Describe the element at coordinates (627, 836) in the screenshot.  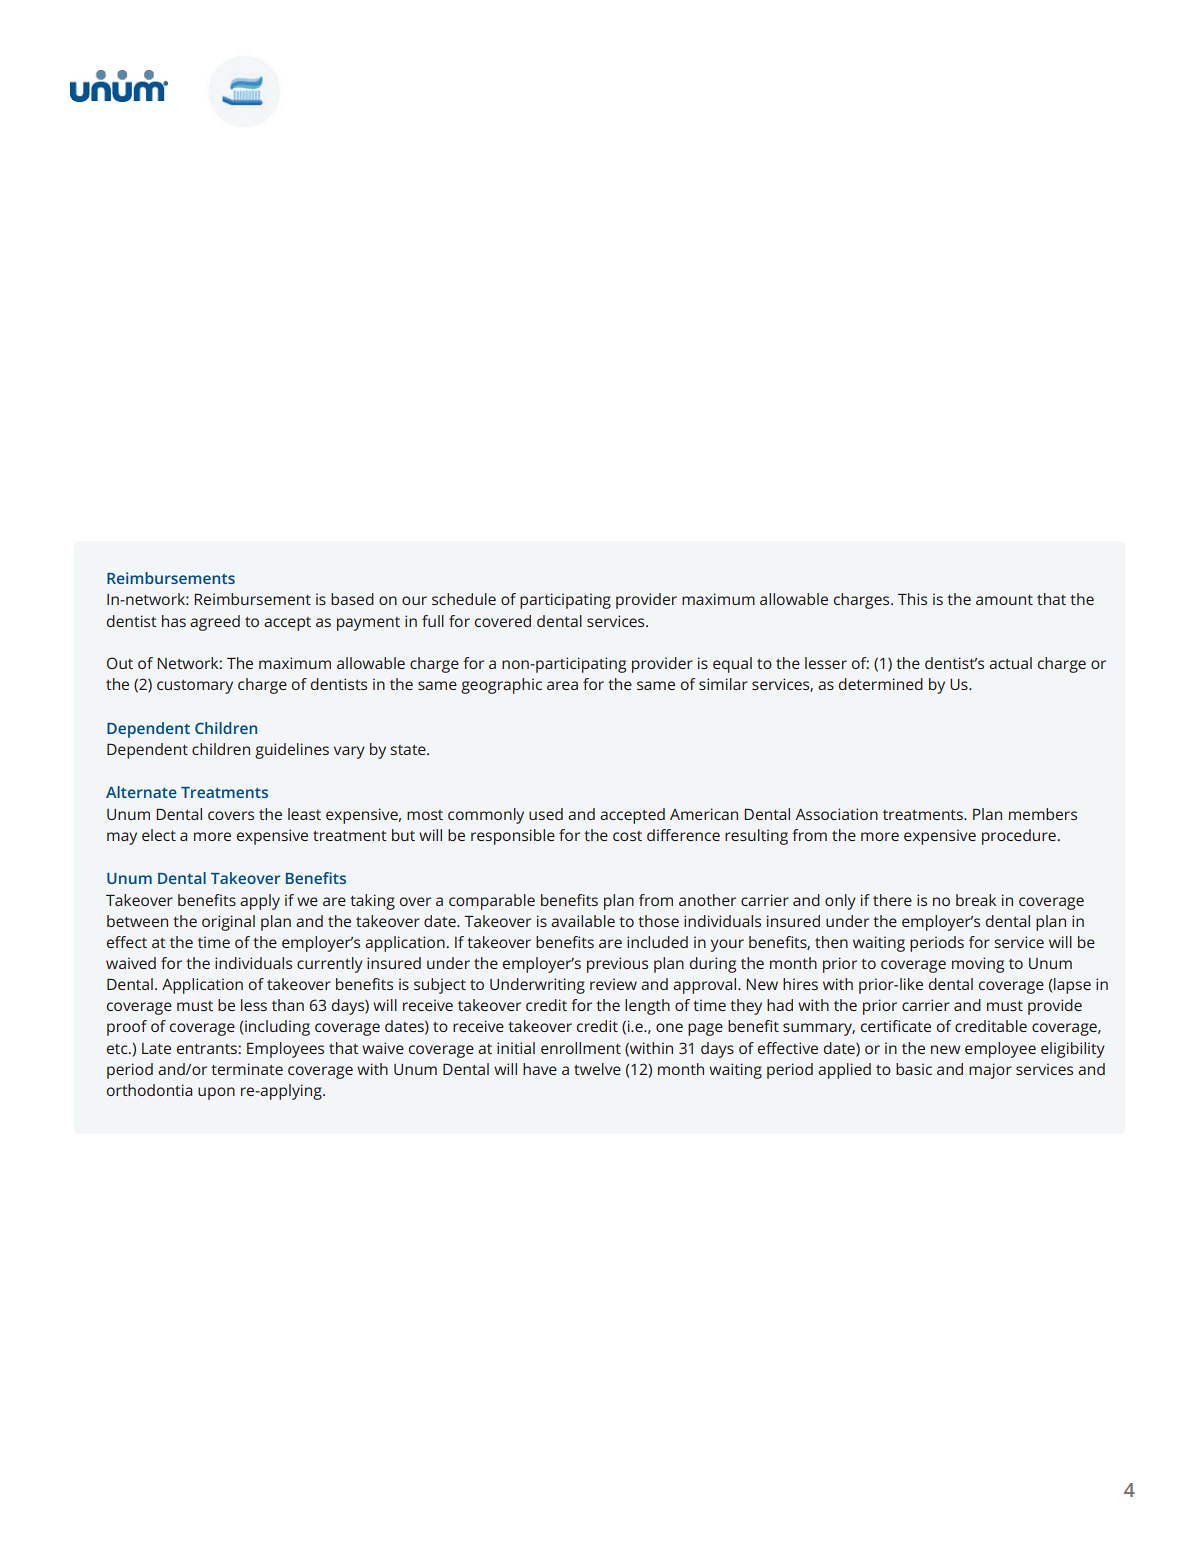
I see `cost` at that location.
